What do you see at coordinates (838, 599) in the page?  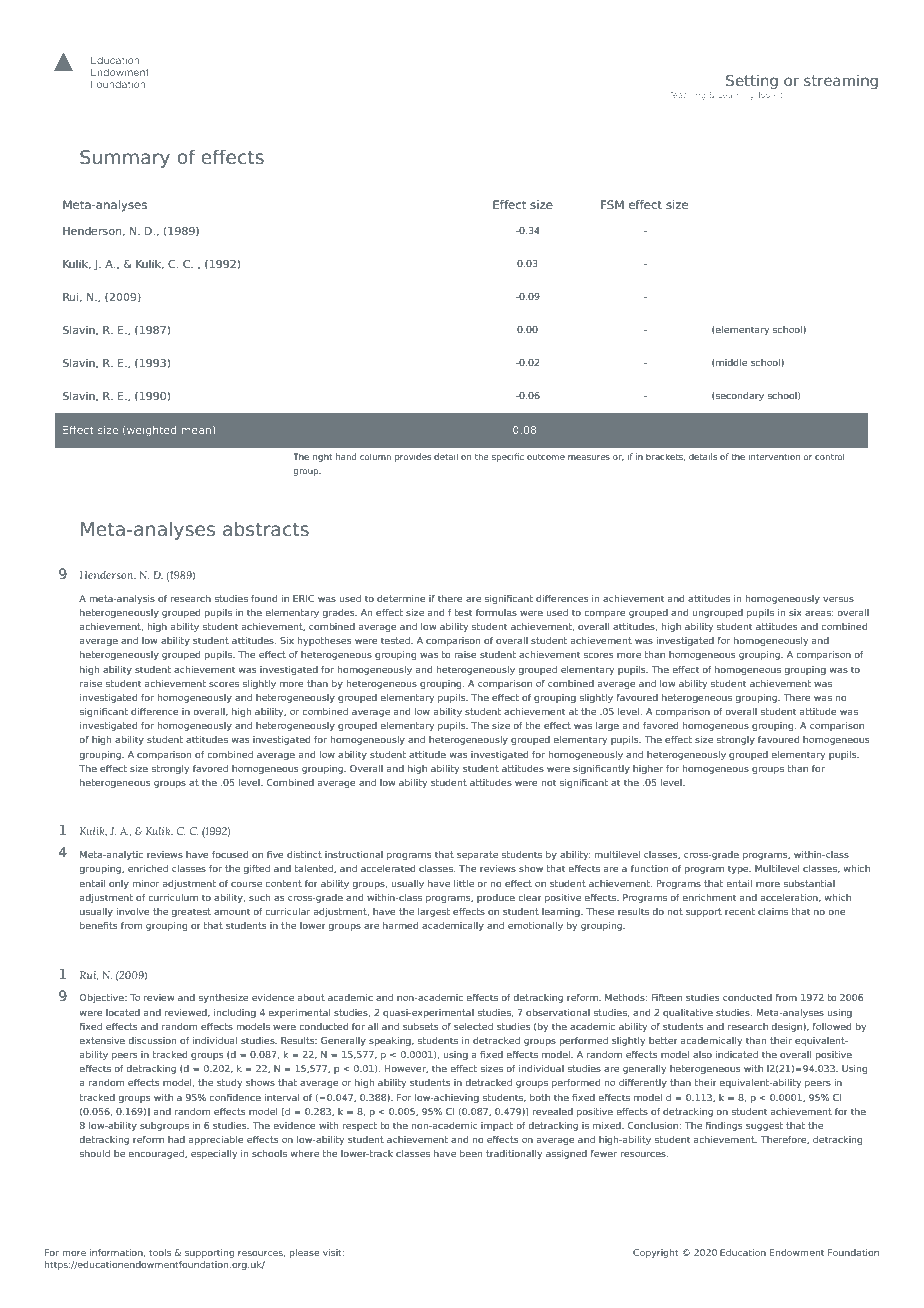 I see `versus` at bounding box center [838, 599].
